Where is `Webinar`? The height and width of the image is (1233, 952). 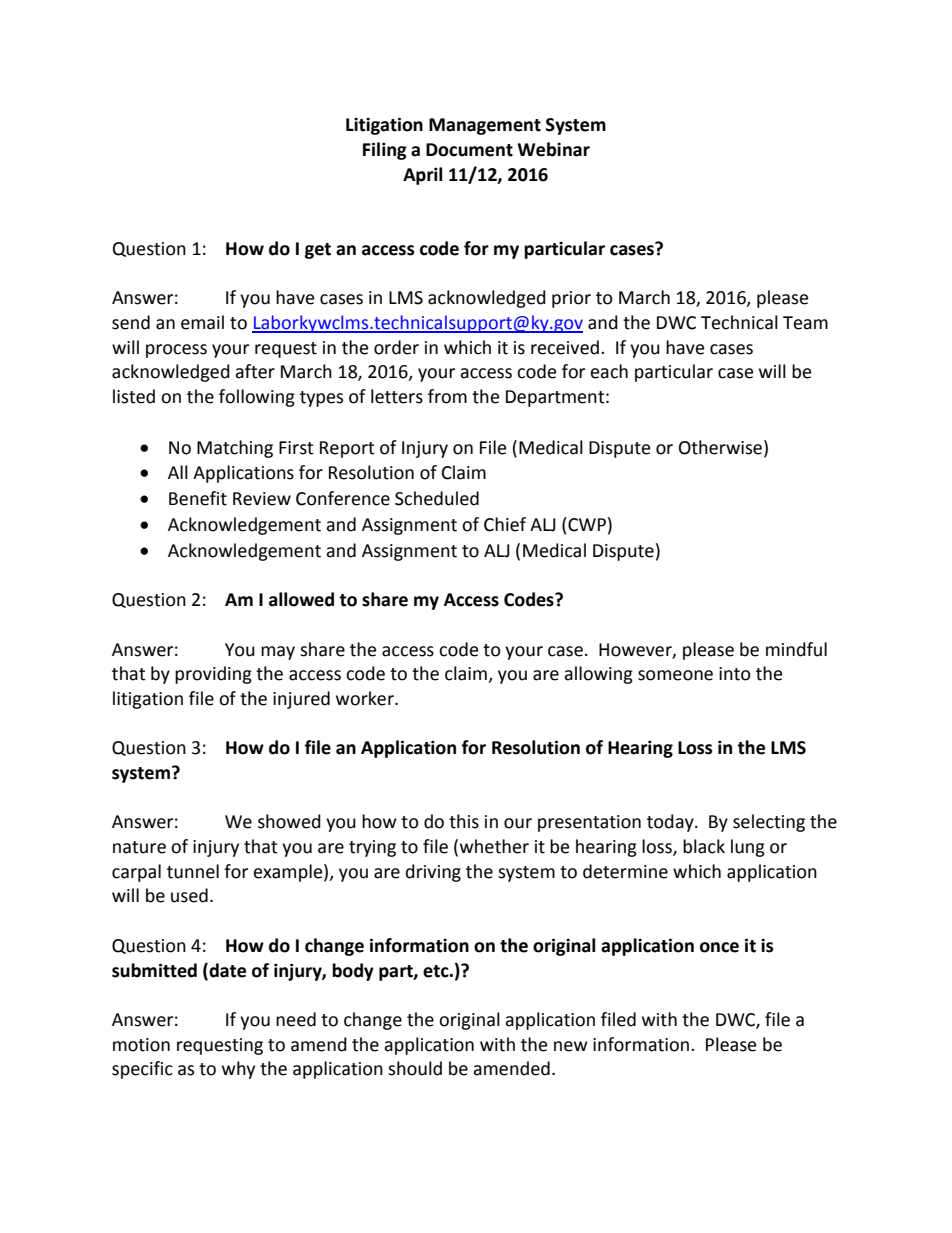 Webinar is located at coordinates (553, 149).
